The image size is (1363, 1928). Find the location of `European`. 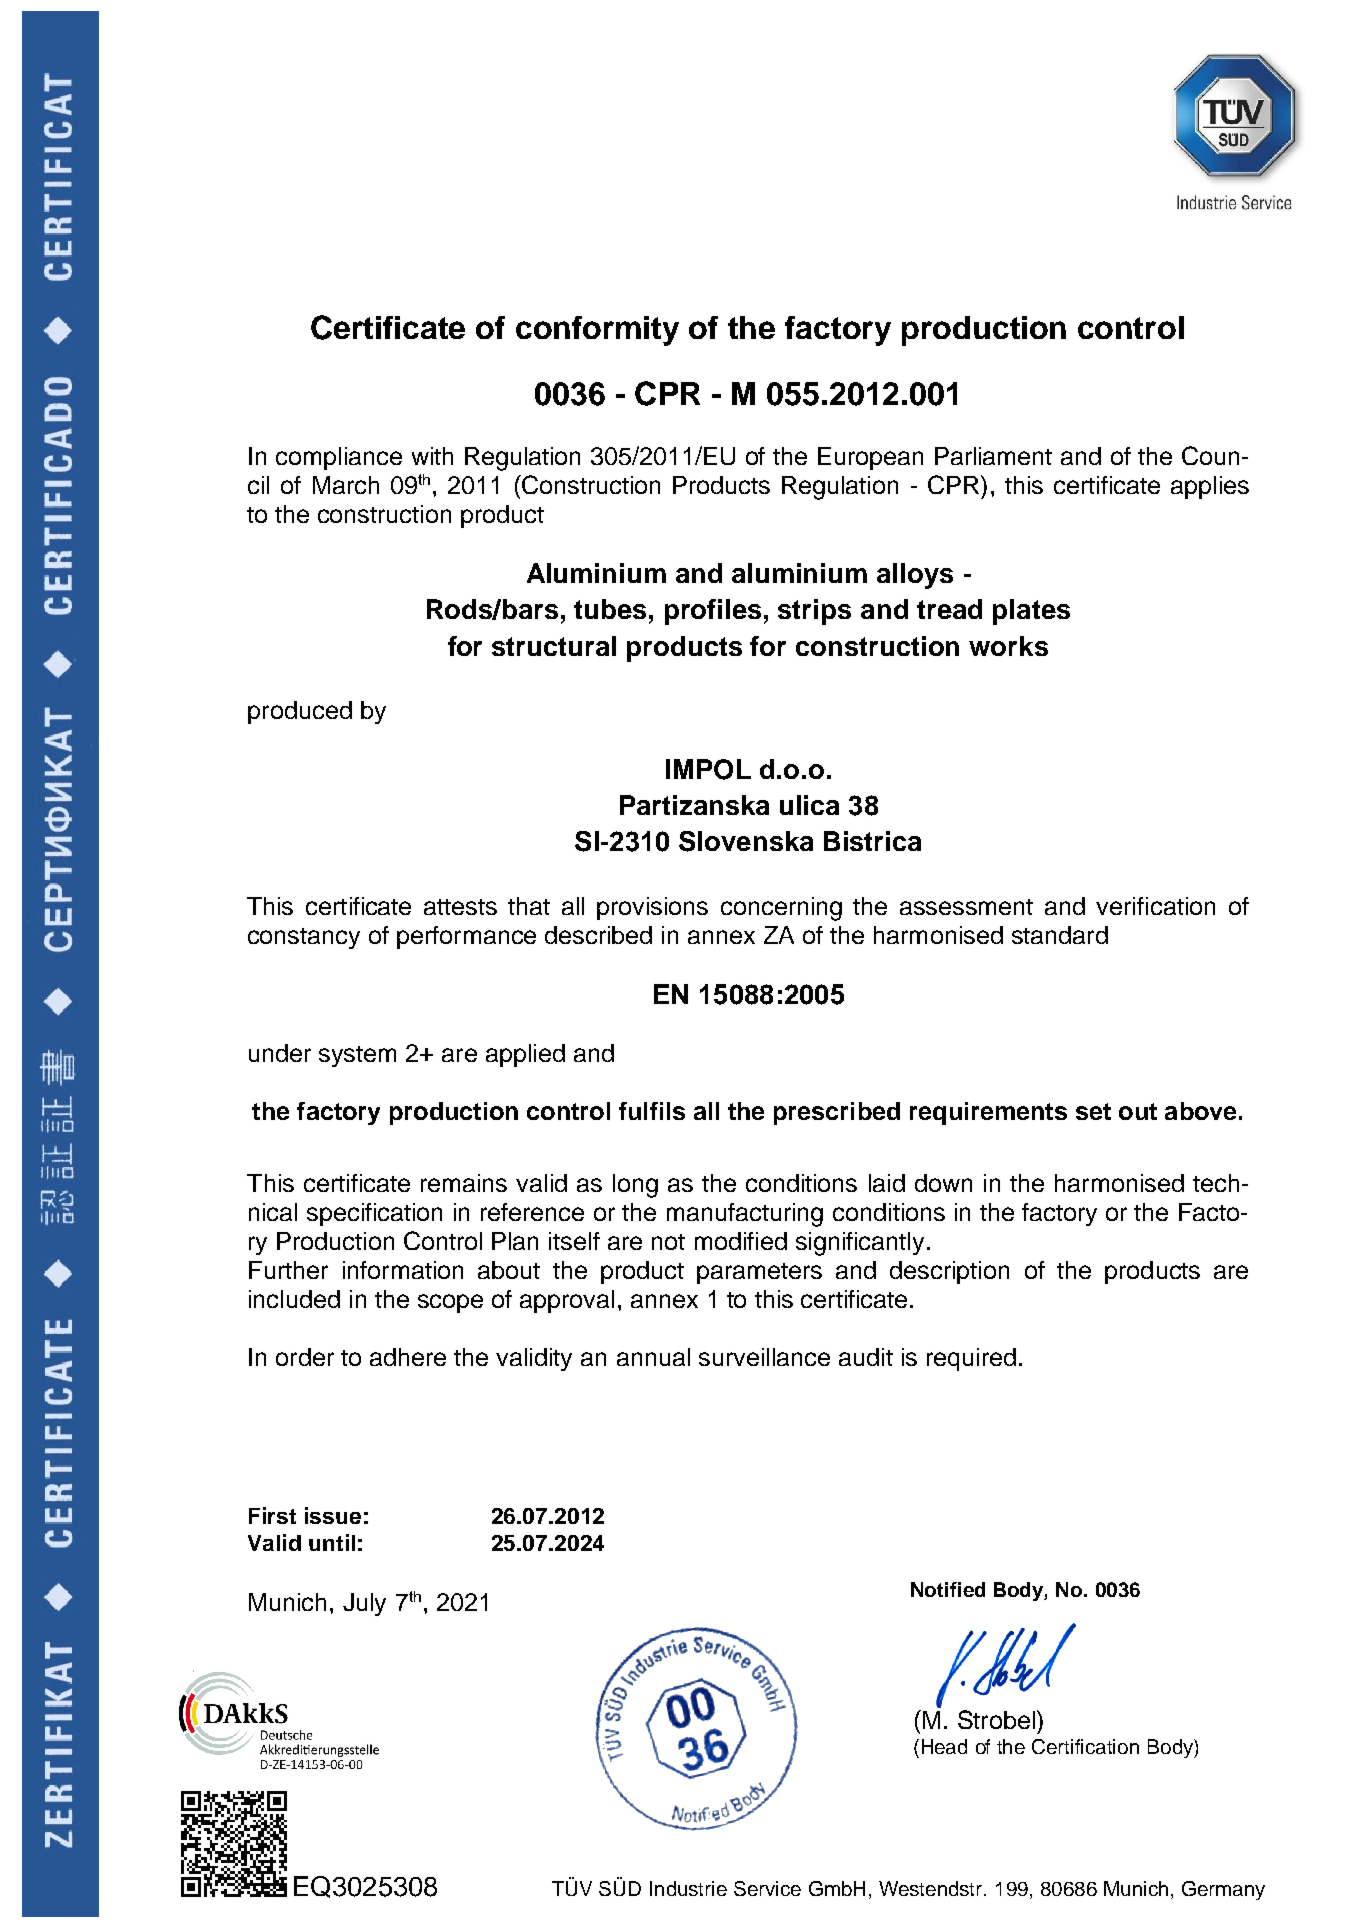

European is located at coordinates (870, 458).
